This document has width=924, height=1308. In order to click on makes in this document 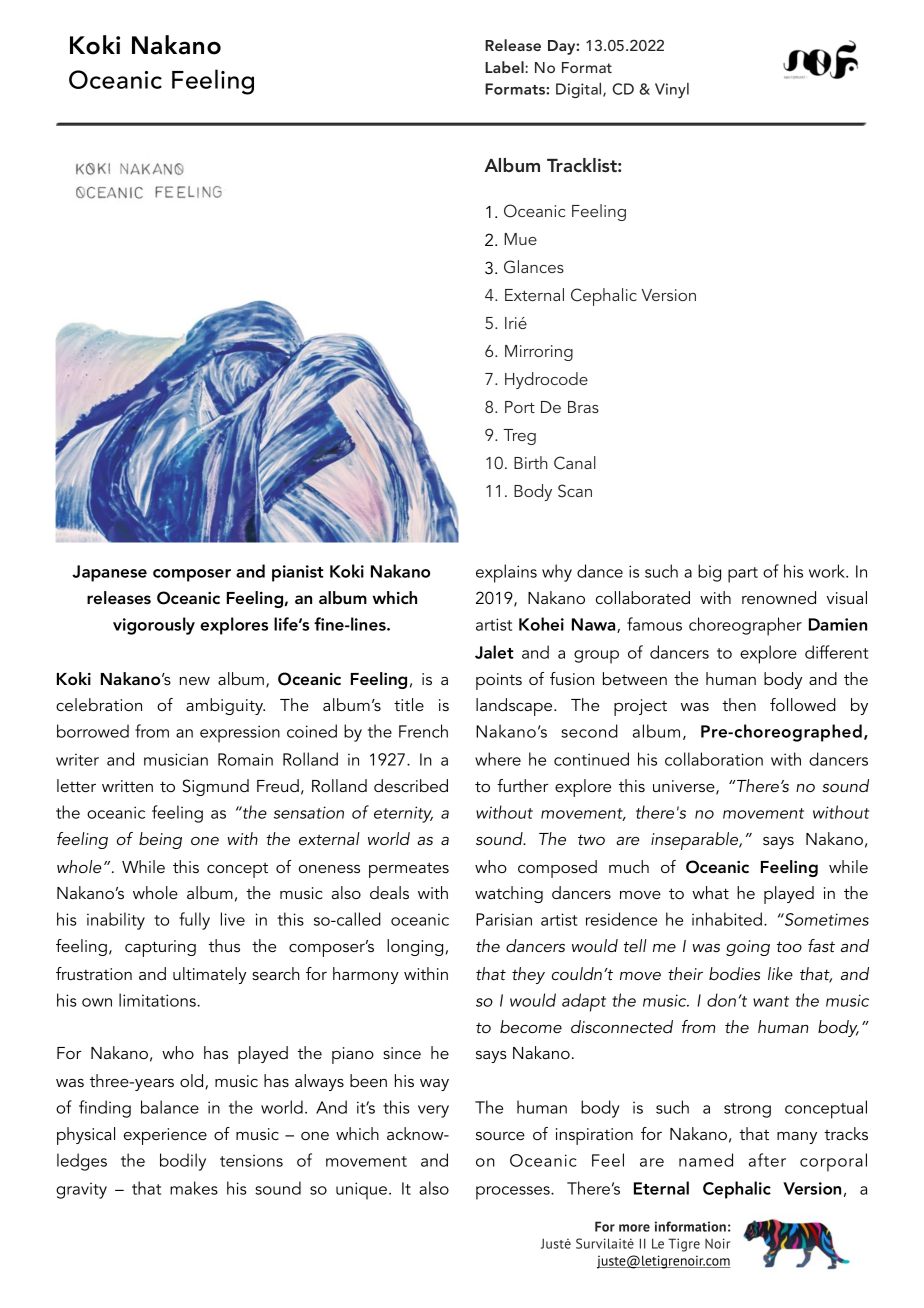, I will do `click(194, 1188)`.
